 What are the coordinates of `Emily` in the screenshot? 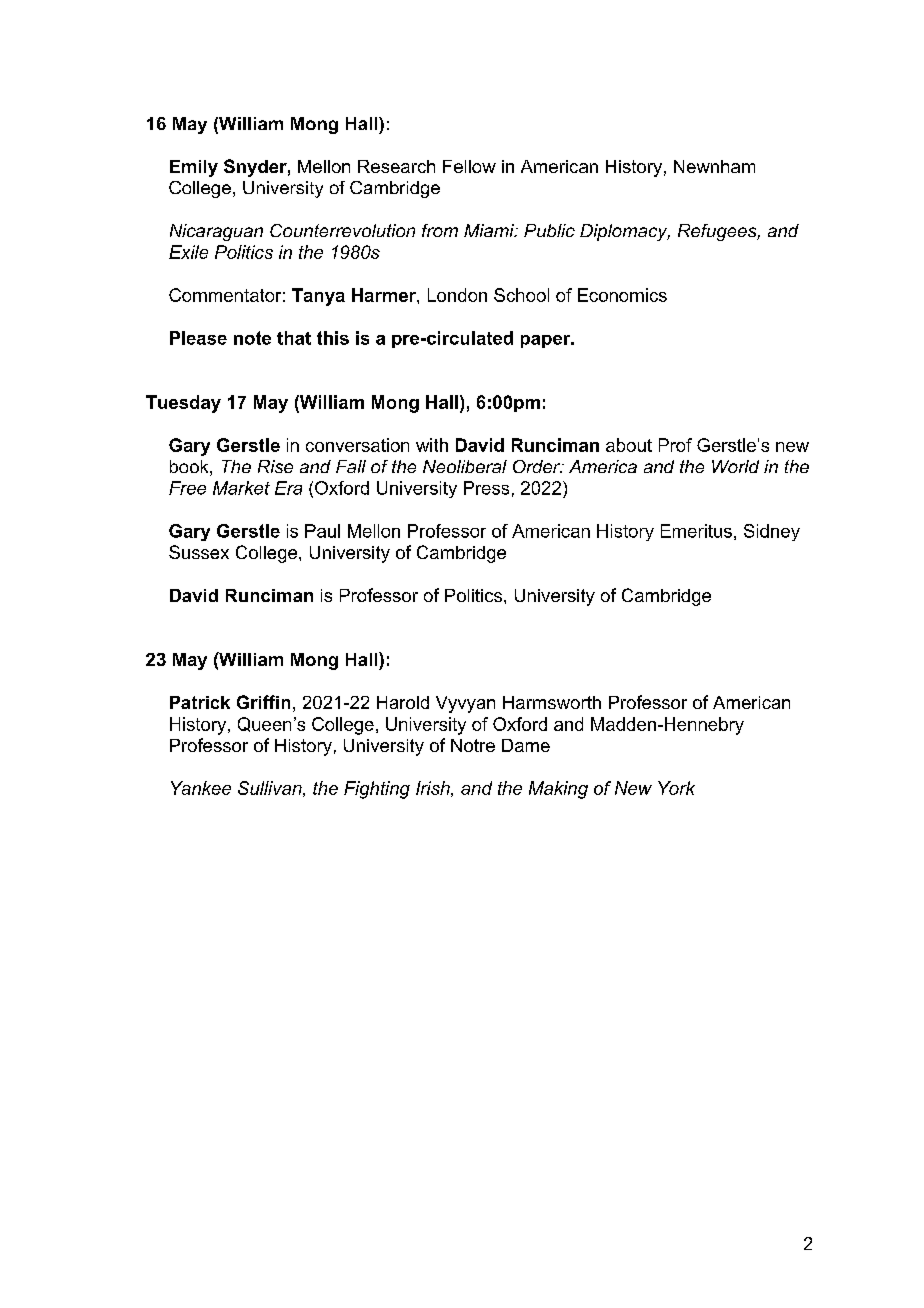 It's located at (194, 168).
